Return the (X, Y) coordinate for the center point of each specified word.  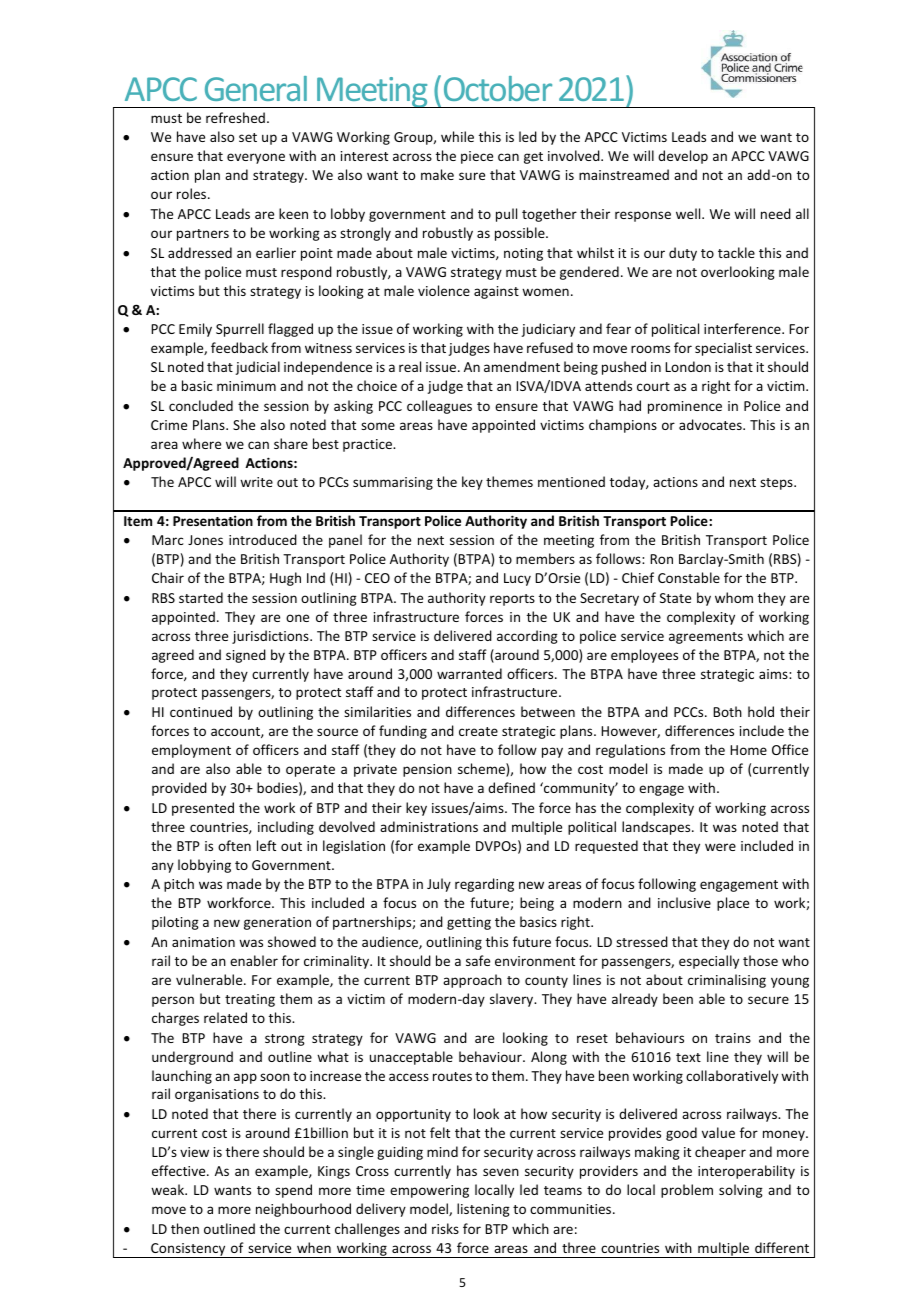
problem (687, 1191)
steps (777, 484)
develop (683, 157)
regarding (484, 885)
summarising (393, 483)
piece (477, 157)
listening (483, 1210)
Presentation (213, 520)
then (185, 1228)
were (720, 847)
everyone (256, 158)
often (234, 845)
